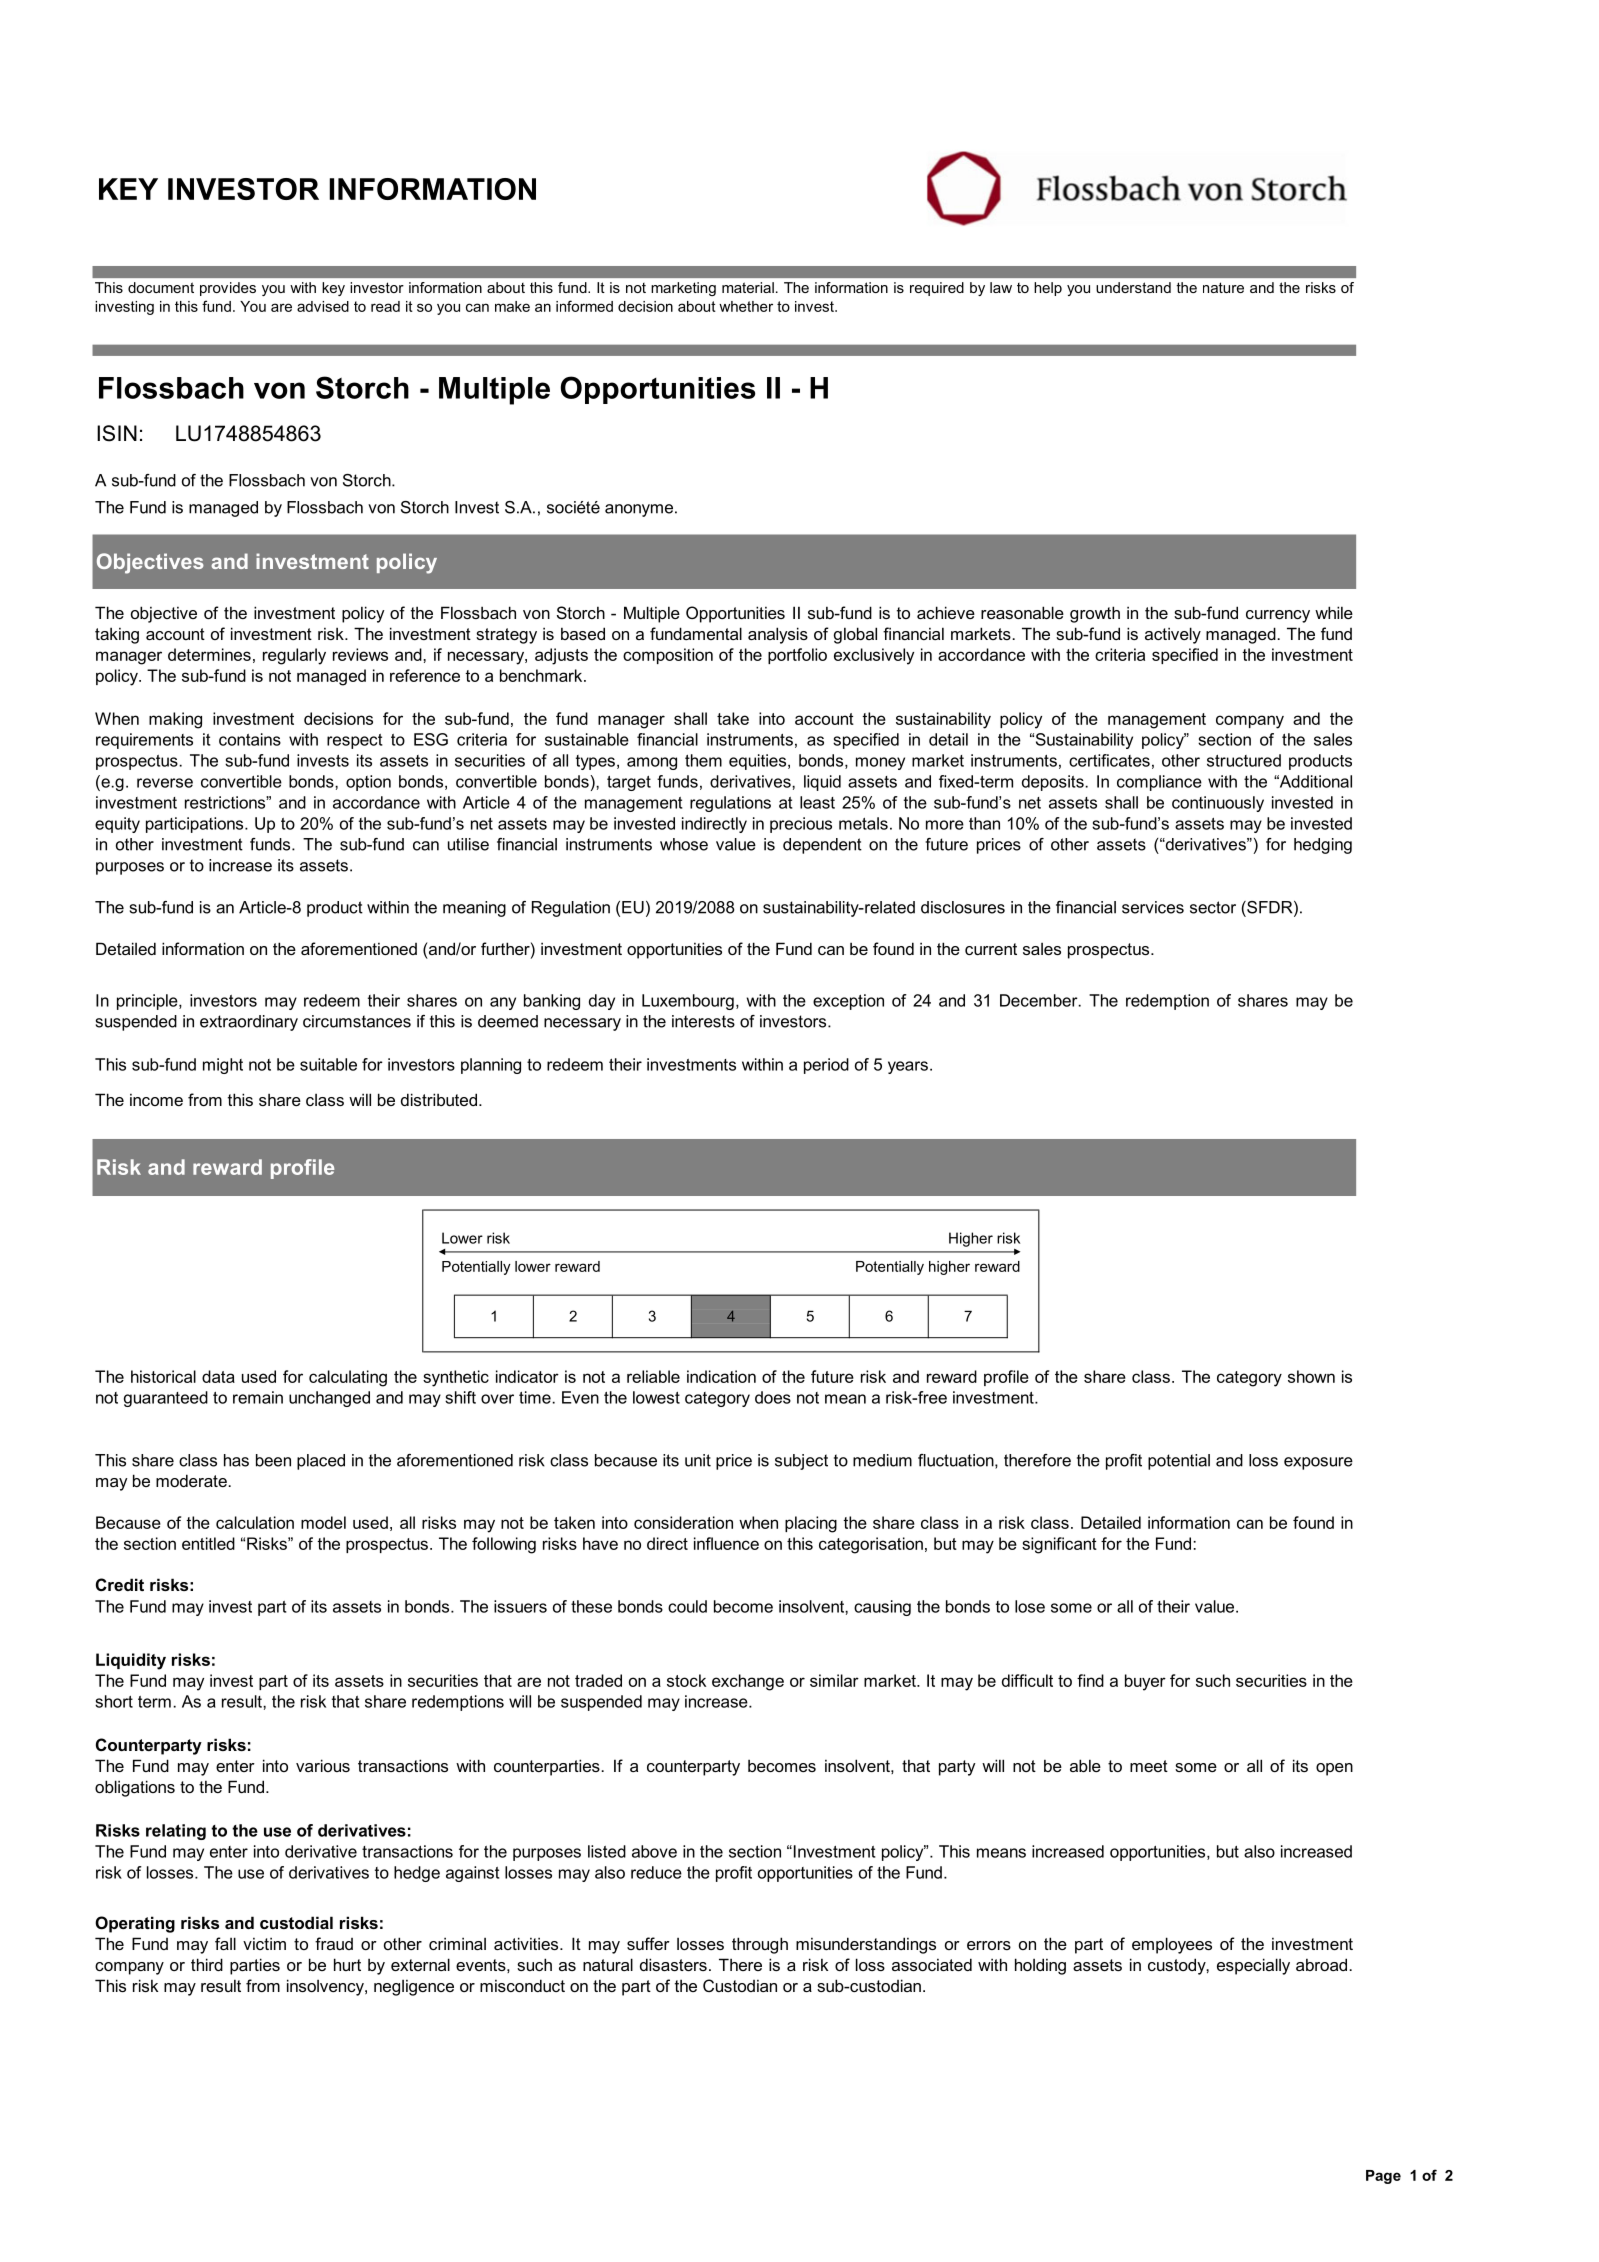  What do you see at coordinates (258, 1397) in the image?
I see `remain` at bounding box center [258, 1397].
